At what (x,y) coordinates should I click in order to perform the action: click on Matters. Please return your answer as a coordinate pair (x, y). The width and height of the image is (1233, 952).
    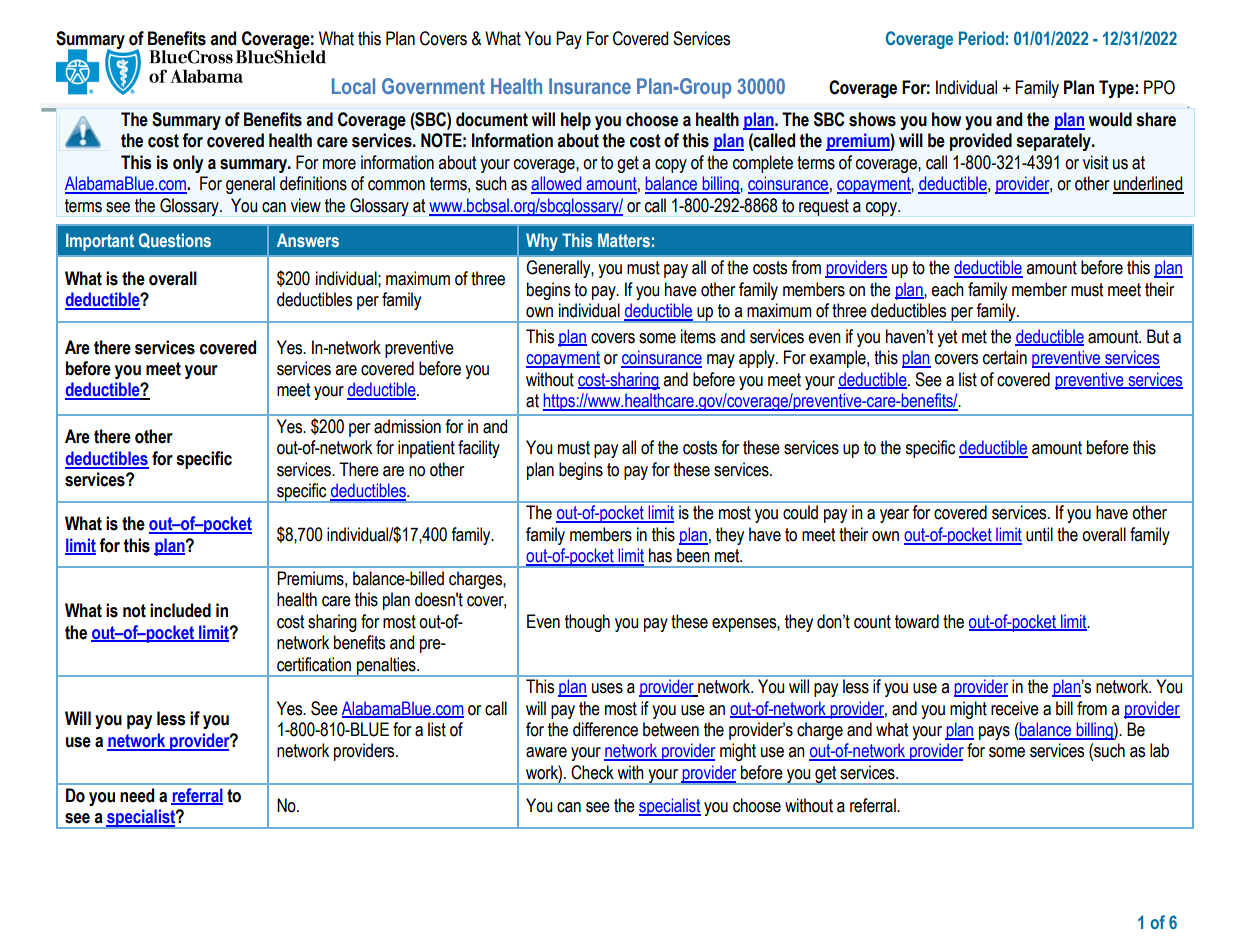
    Looking at the image, I should click on (624, 240).
